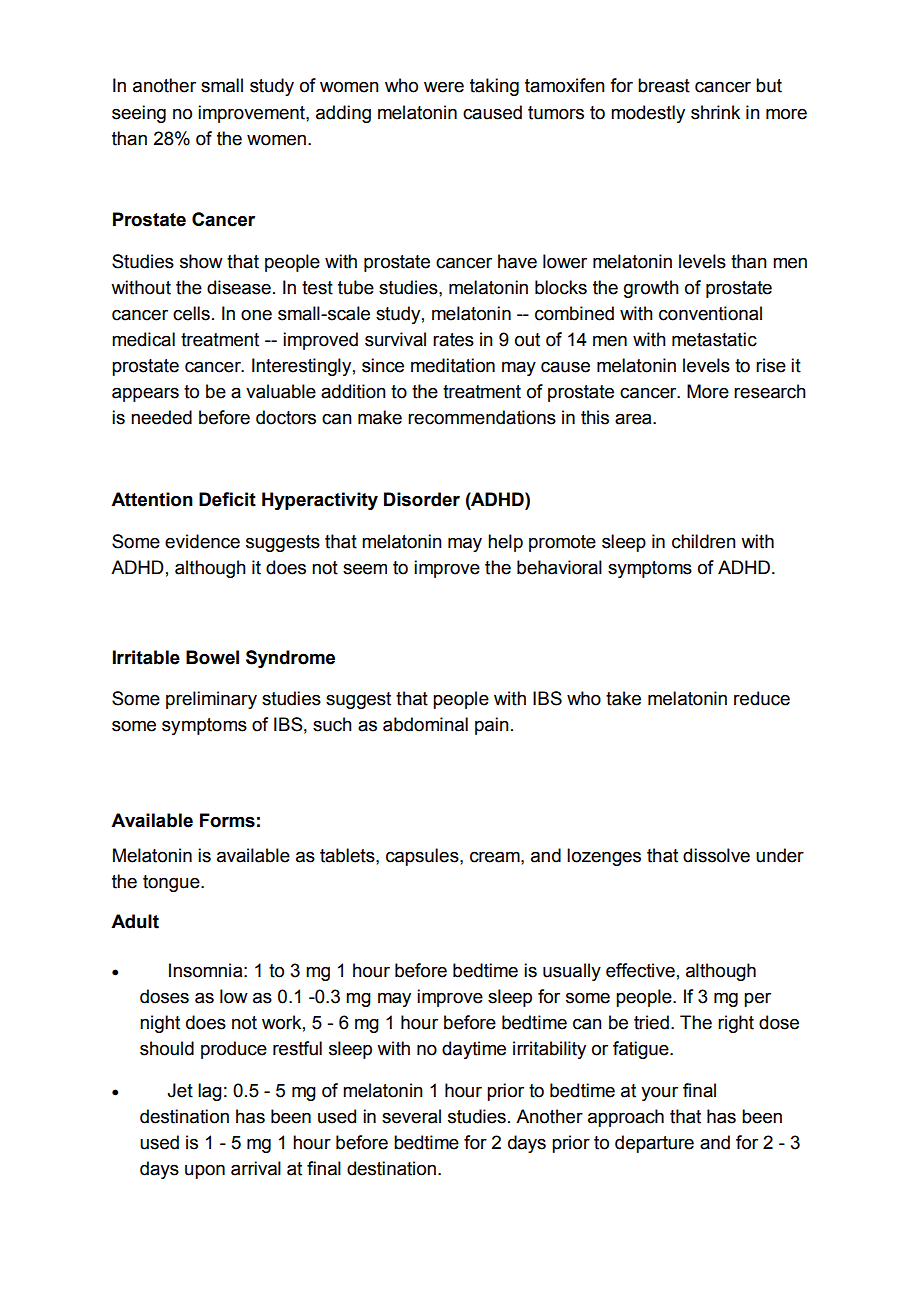 This screenshot has width=924, height=1308. I want to click on upon, so click(205, 1172).
